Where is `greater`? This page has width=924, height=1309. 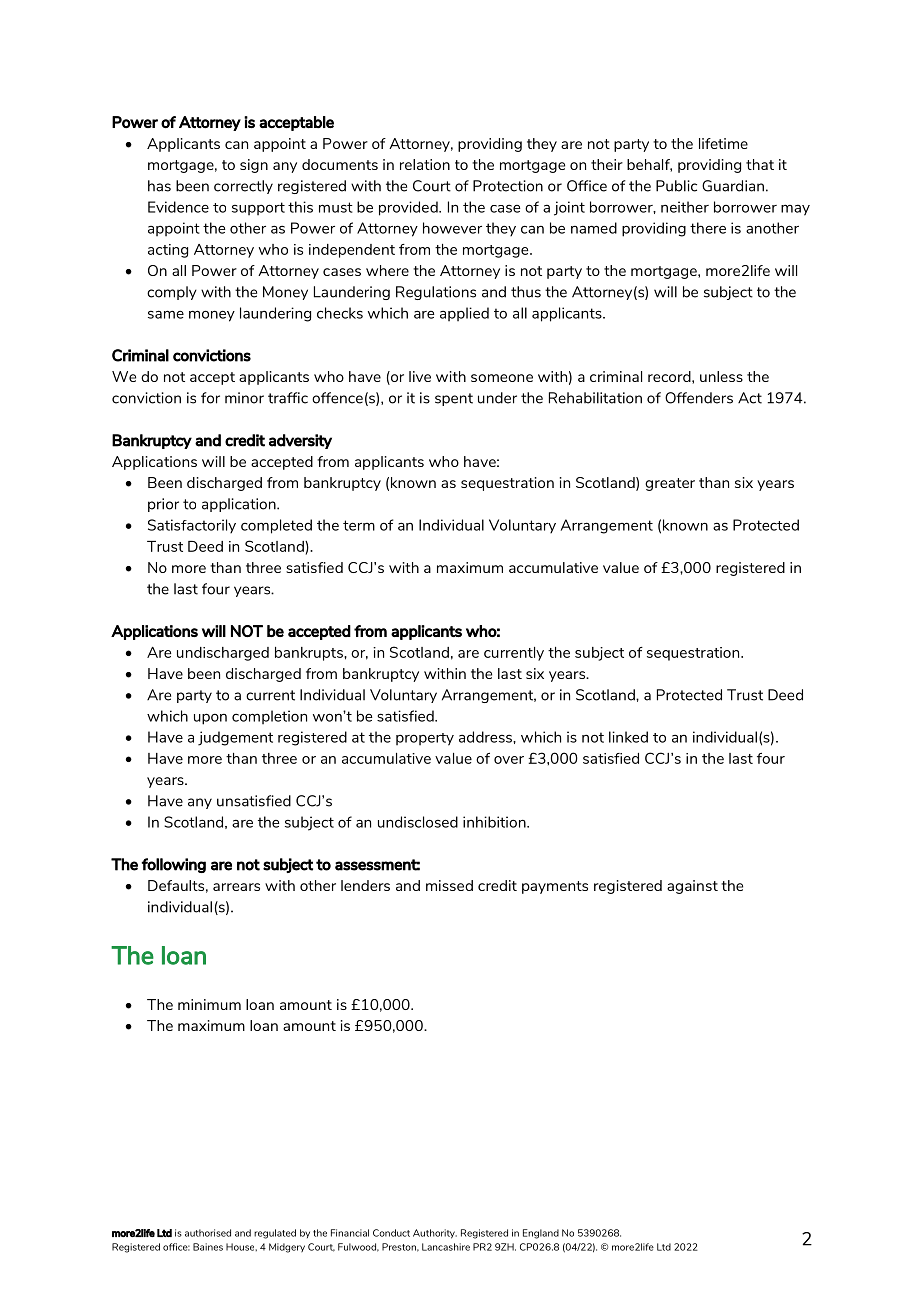
greater is located at coordinates (670, 484).
